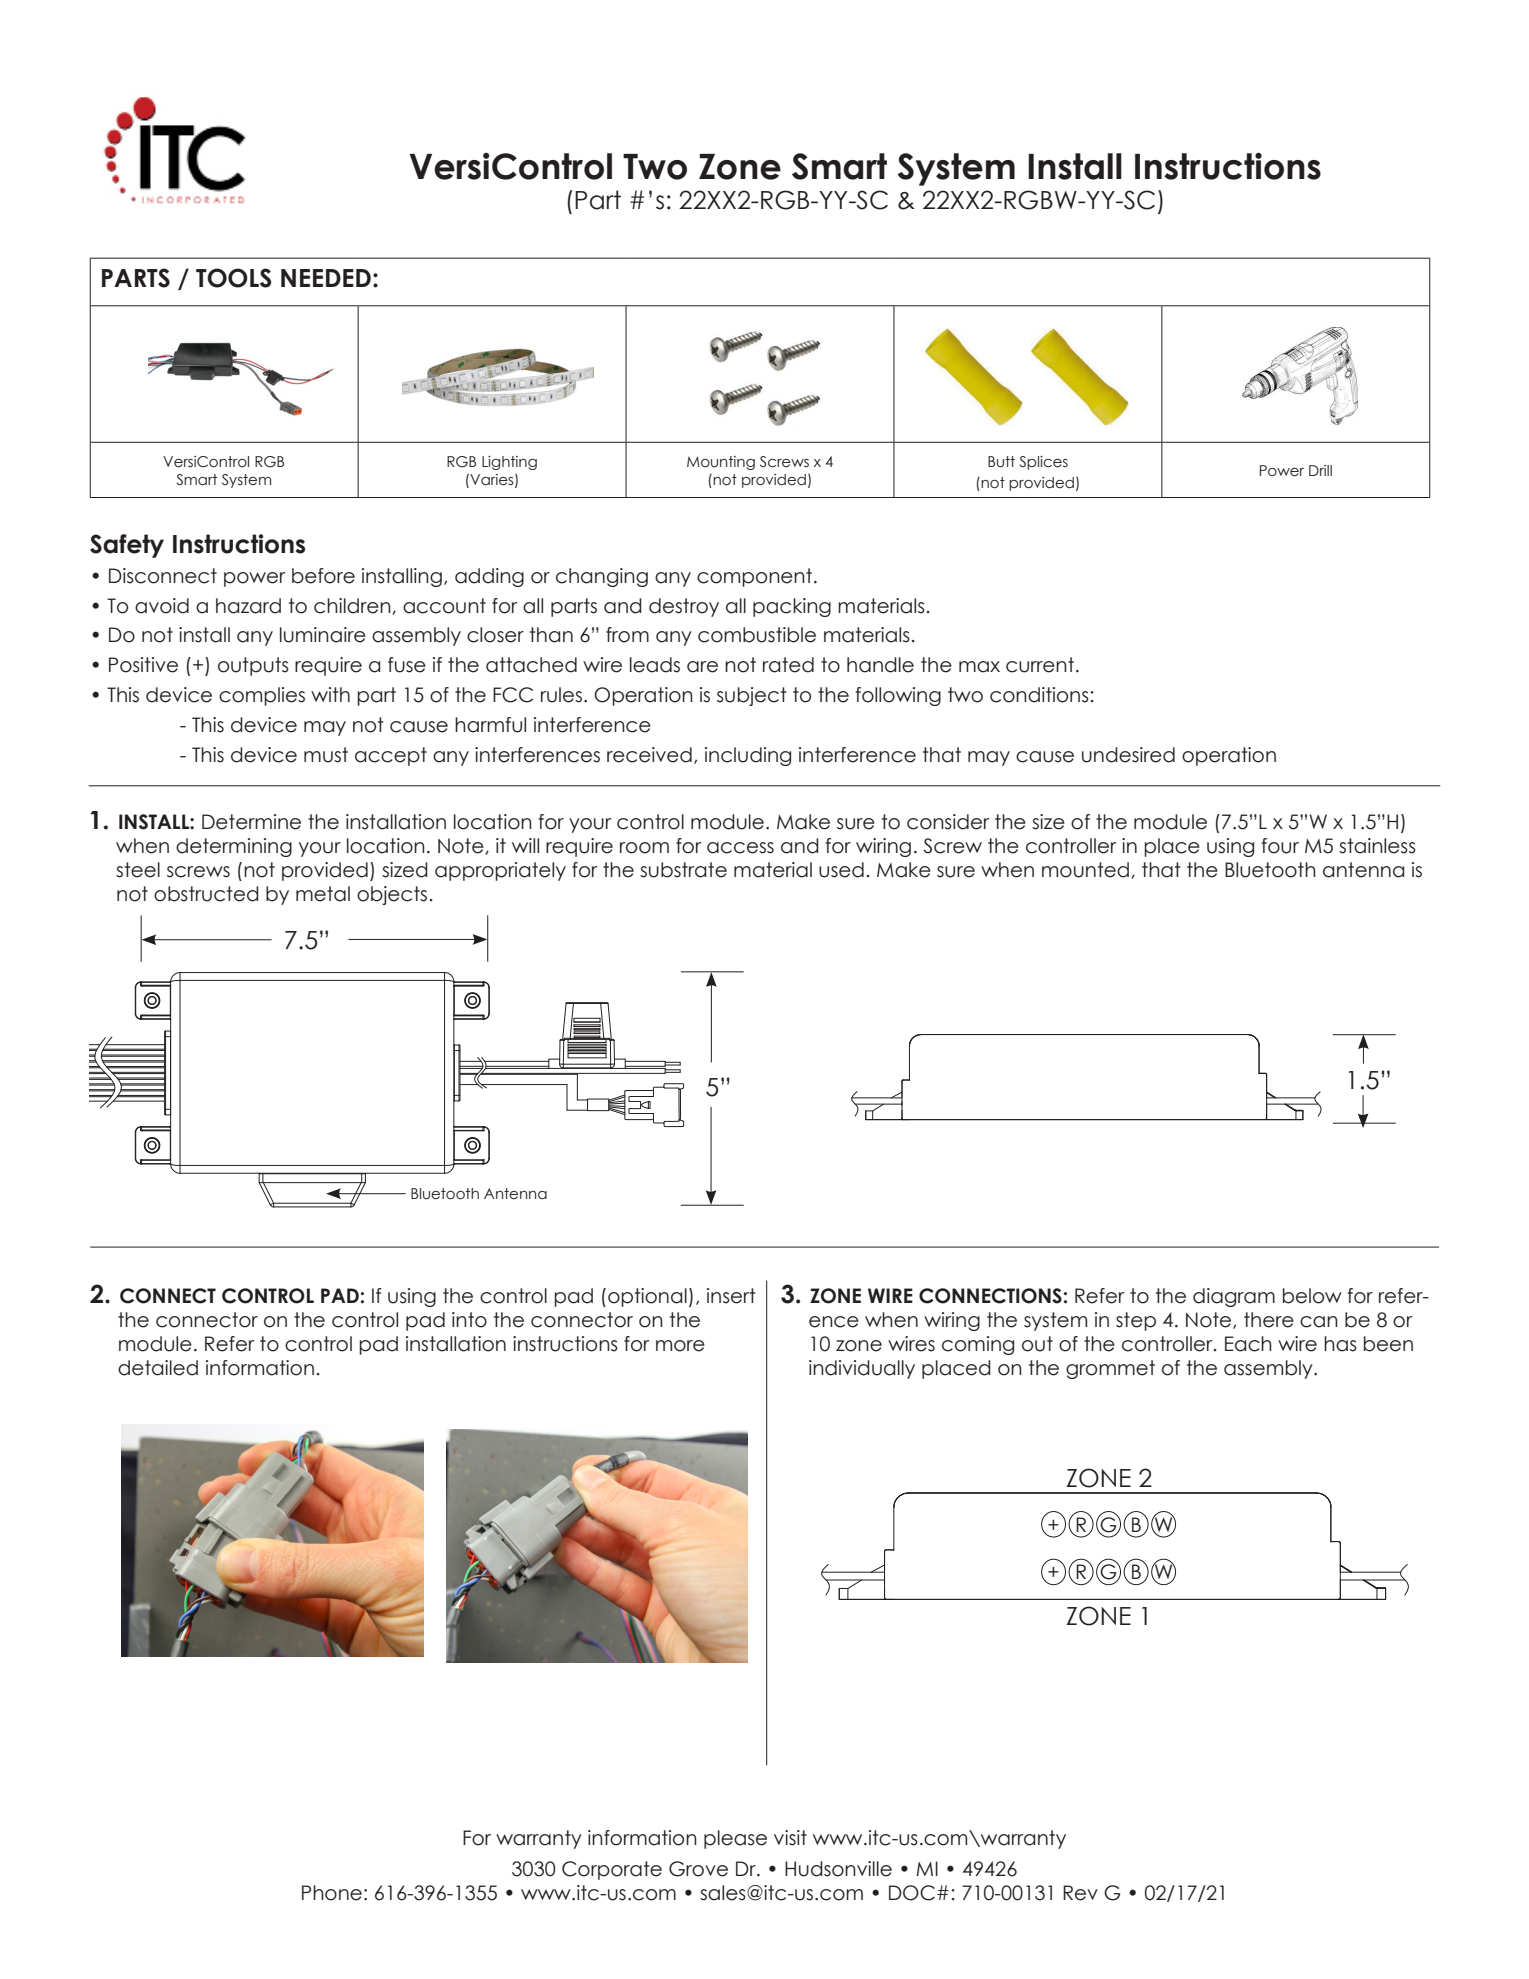 The height and width of the screenshot is (1979, 1529). I want to click on TOOLS, so click(233, 278).
